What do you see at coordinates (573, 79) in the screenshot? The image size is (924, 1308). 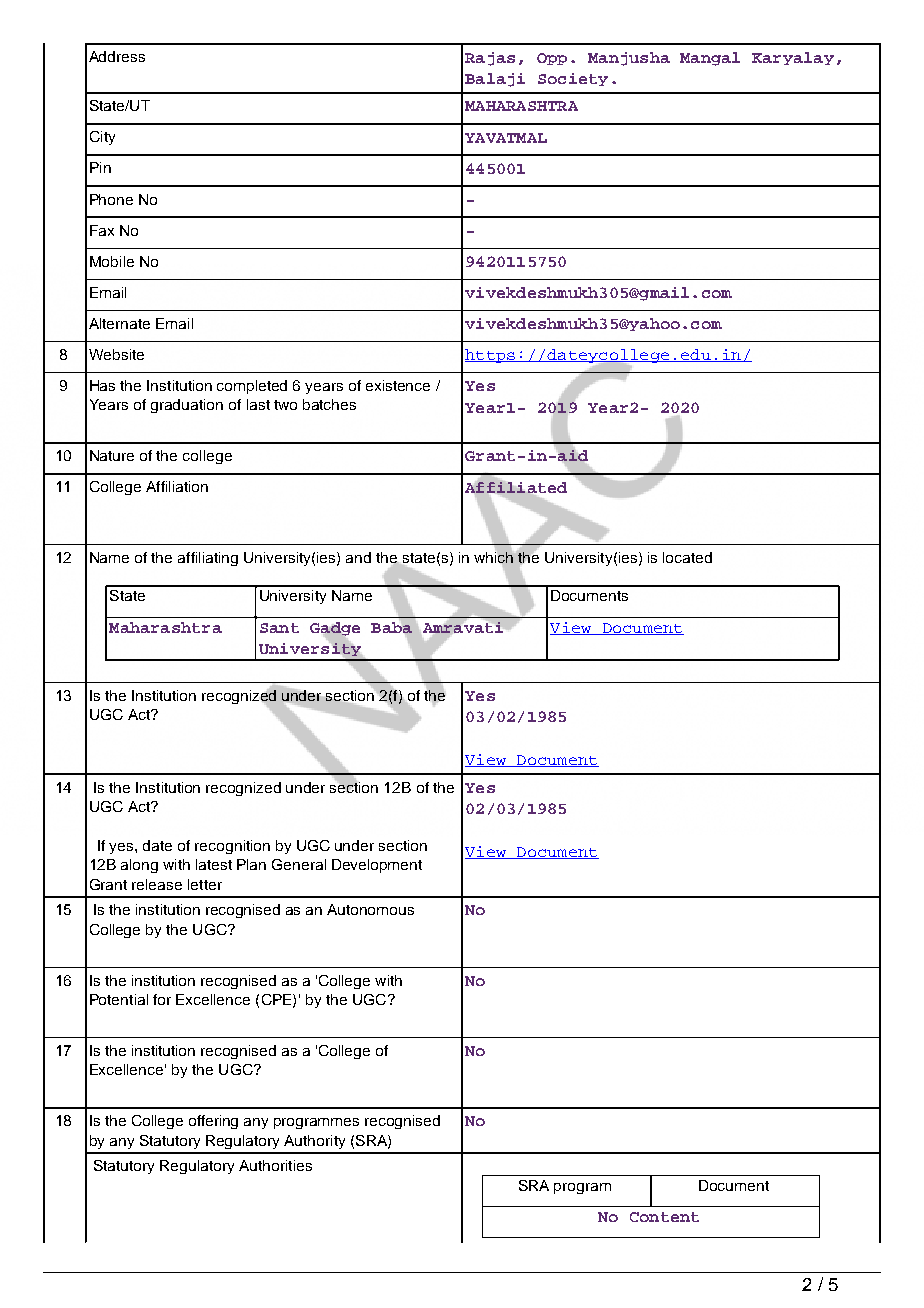 I see `Society` at bounding box center [573, 79].
